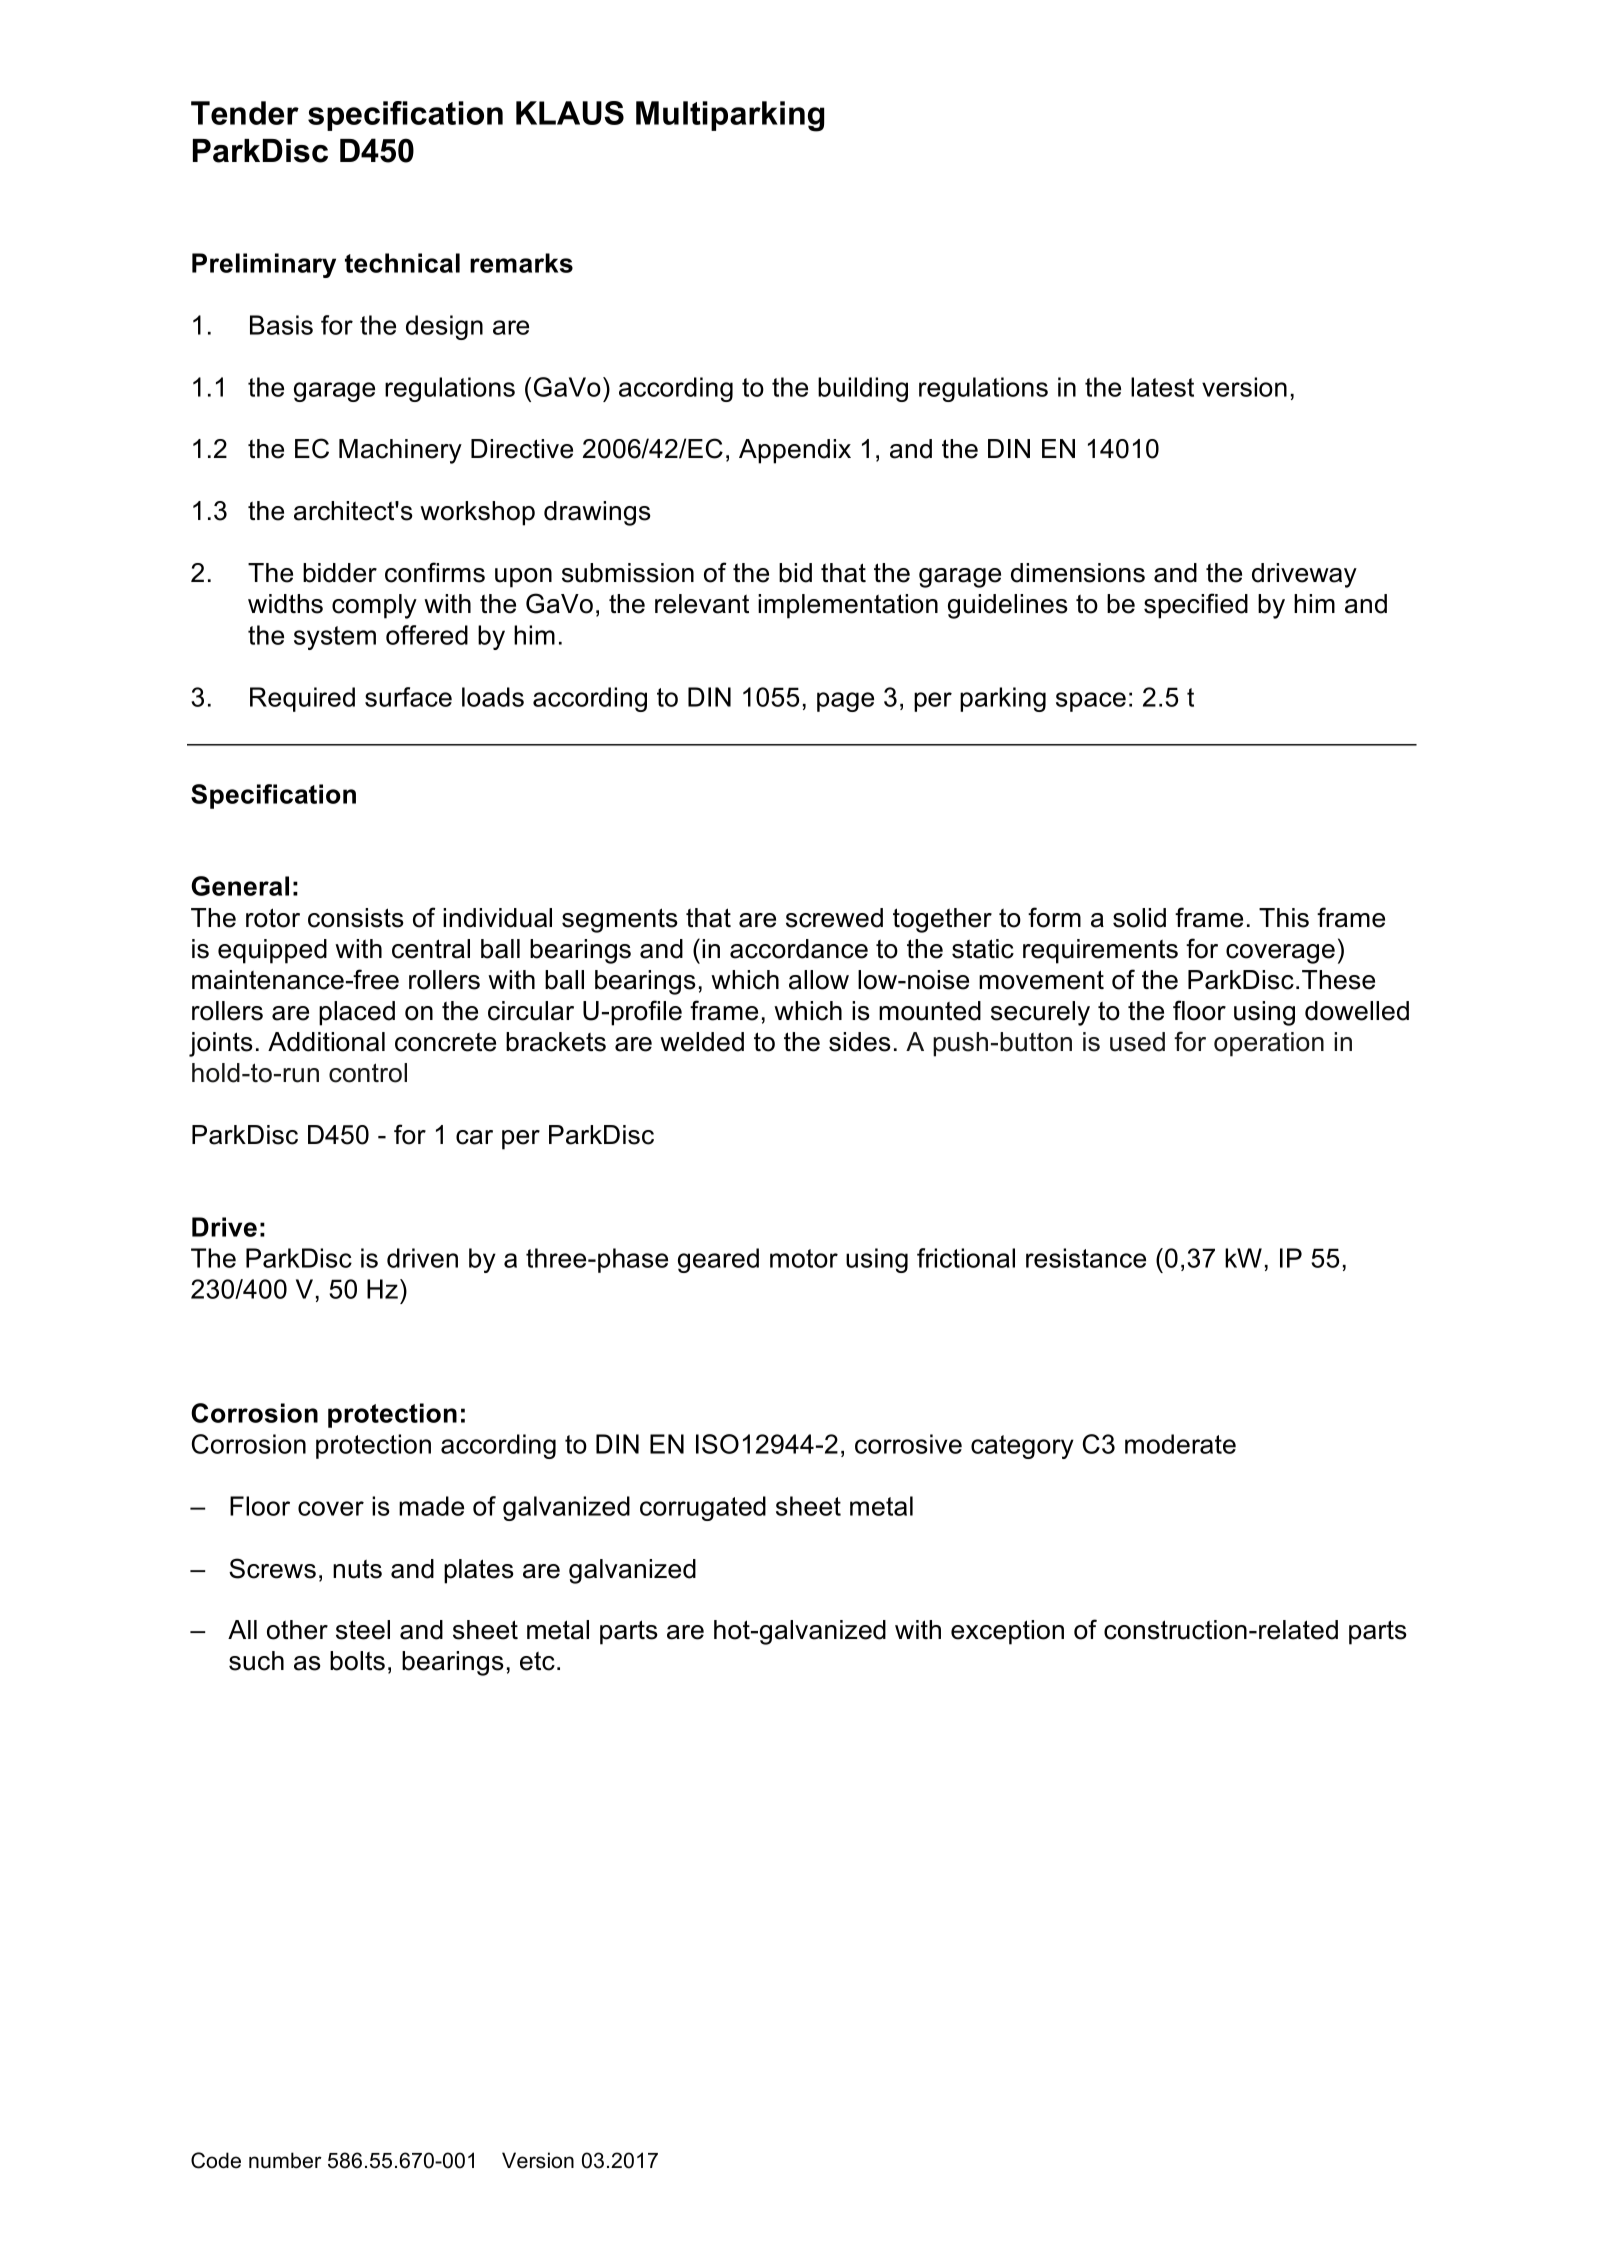 The image size is (1603, 2268). What do you see at coordinates (1180, 1444) in the image?
I see `moderate` at bounding box center [1180, 1444].
